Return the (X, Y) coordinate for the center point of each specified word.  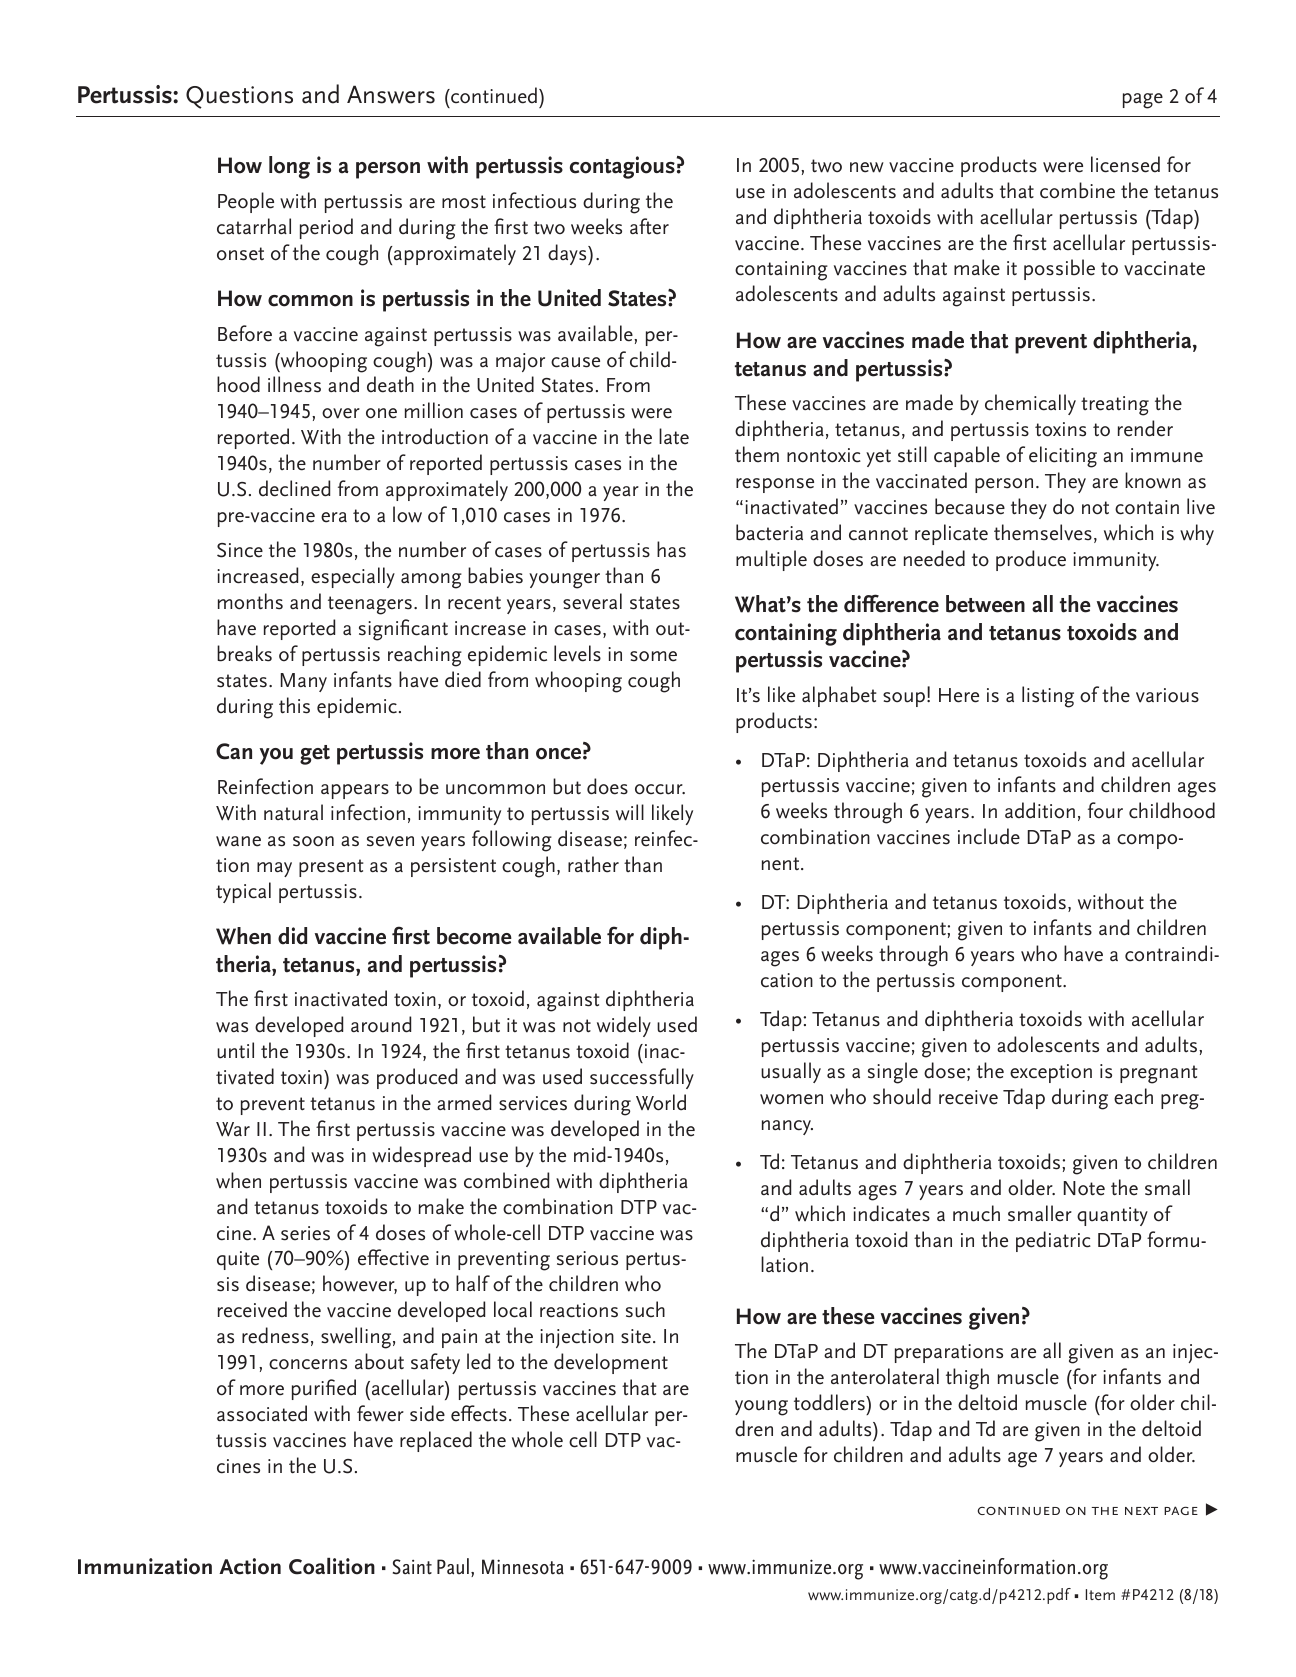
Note (1084, 1188)
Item (1100, 1594)
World (661, 1102)
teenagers (370, 605)
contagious (622, 167)
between (985, 604)
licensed (1125, 164)
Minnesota (523, 1567)
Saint (412, 1567)
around (381, 1024)
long (289, 167)
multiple (771, 560)
